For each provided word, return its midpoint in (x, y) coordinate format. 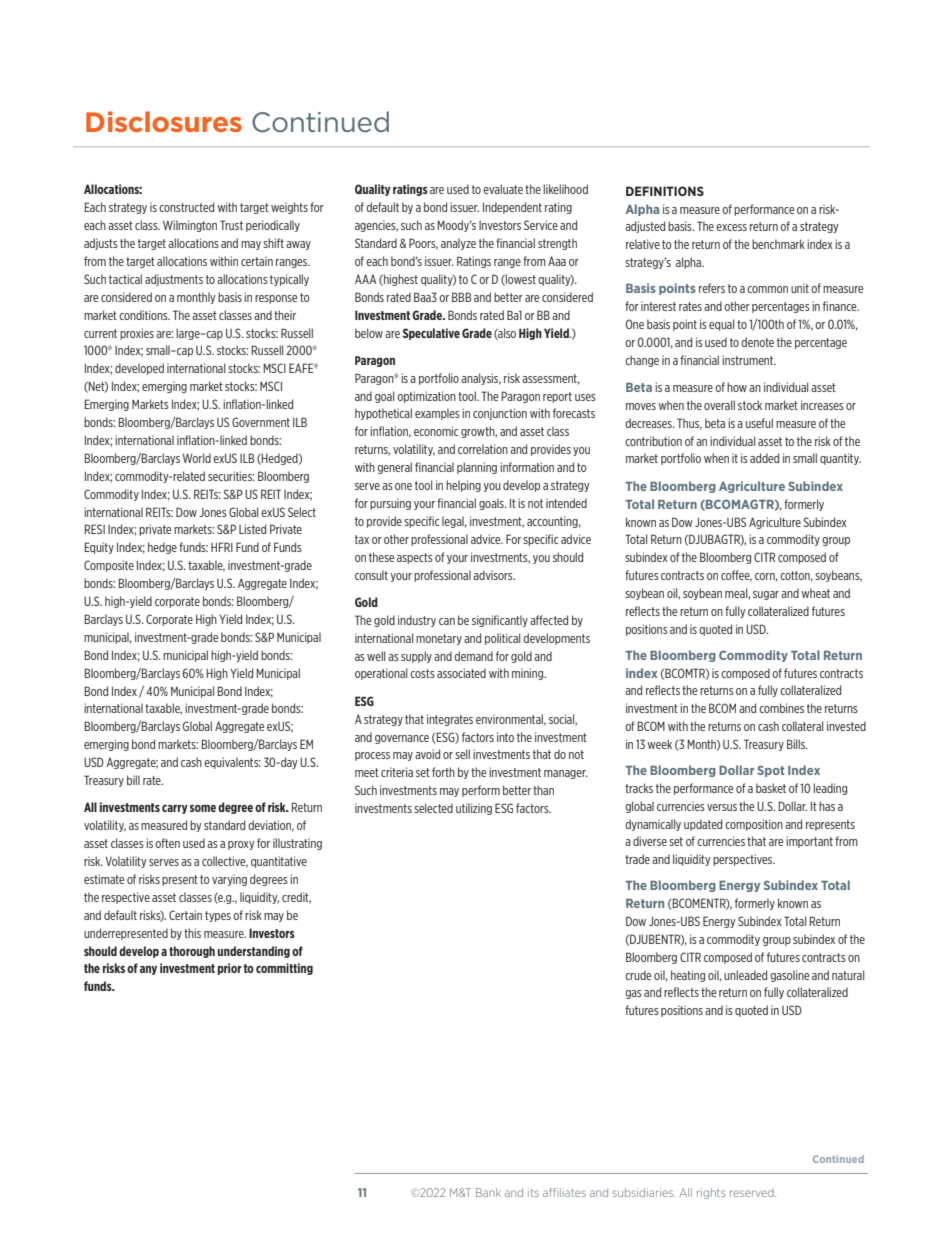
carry (175, 809)
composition (754, 825)
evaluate (503, 189)
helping (463, 486)
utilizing (474, 809)
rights (711, 1193)
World (197, 458)
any (148, 970)
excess (731, 227)
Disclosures (164, 121)
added (764, 458)
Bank (488, 1192)
